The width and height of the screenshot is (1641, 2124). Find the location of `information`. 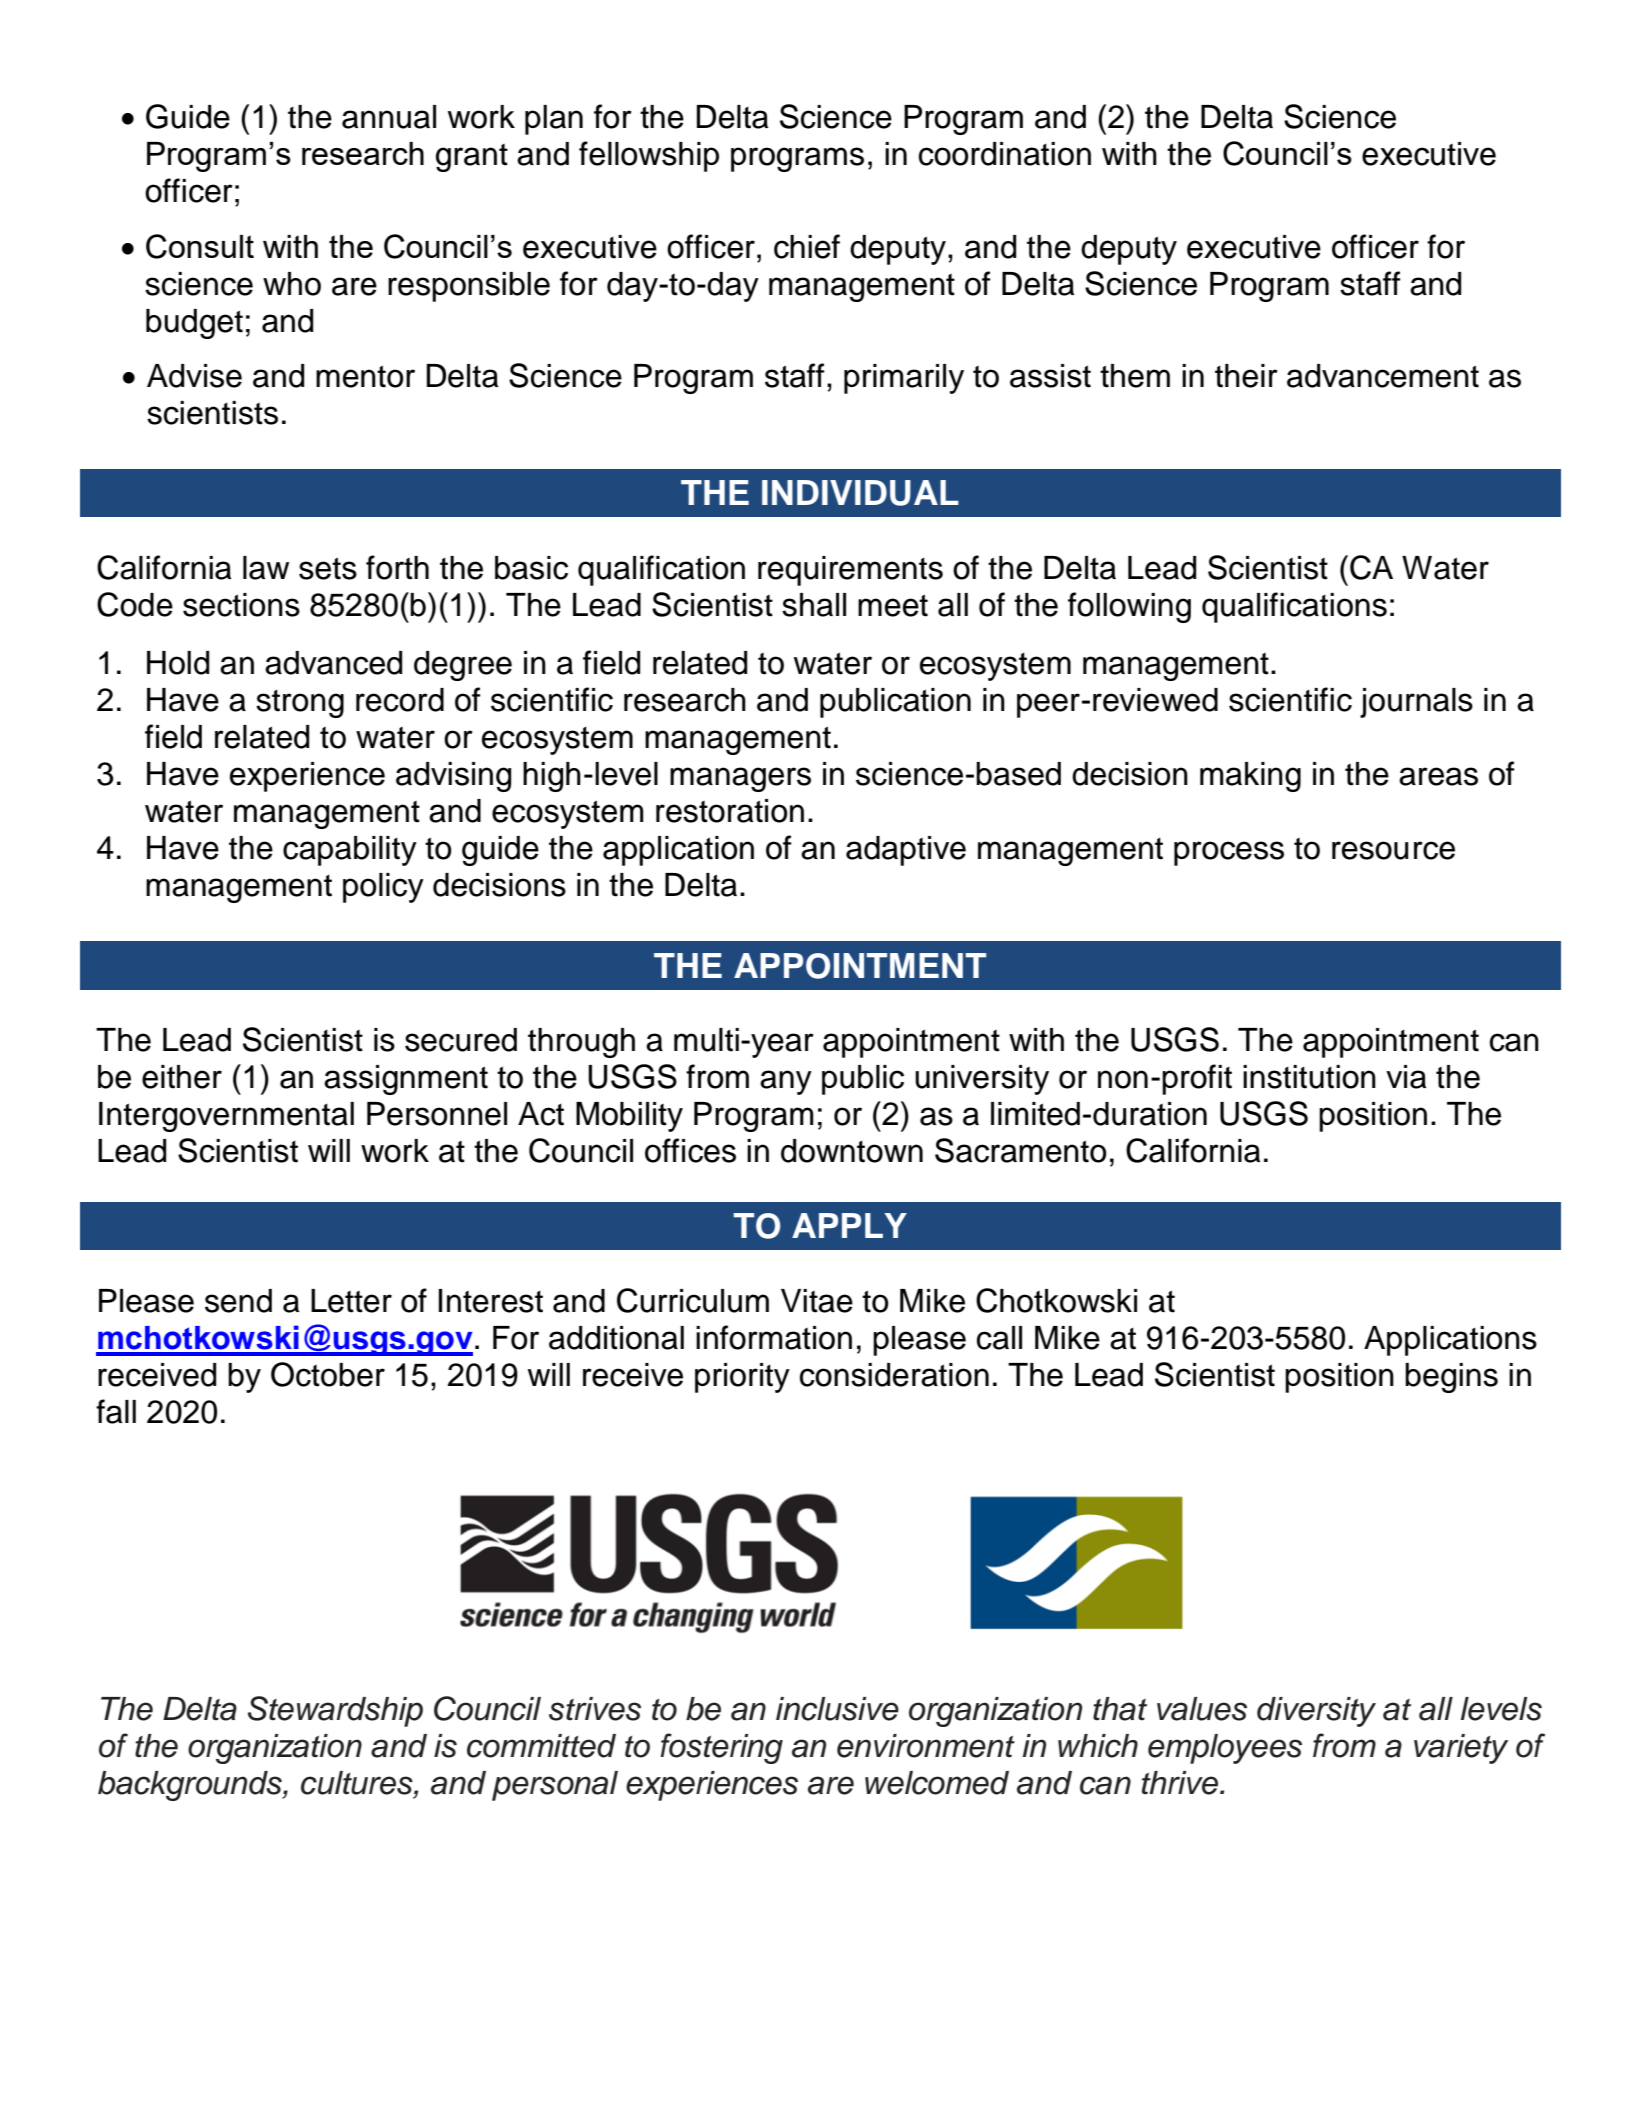

information is located at coordinates (774, 1337).
